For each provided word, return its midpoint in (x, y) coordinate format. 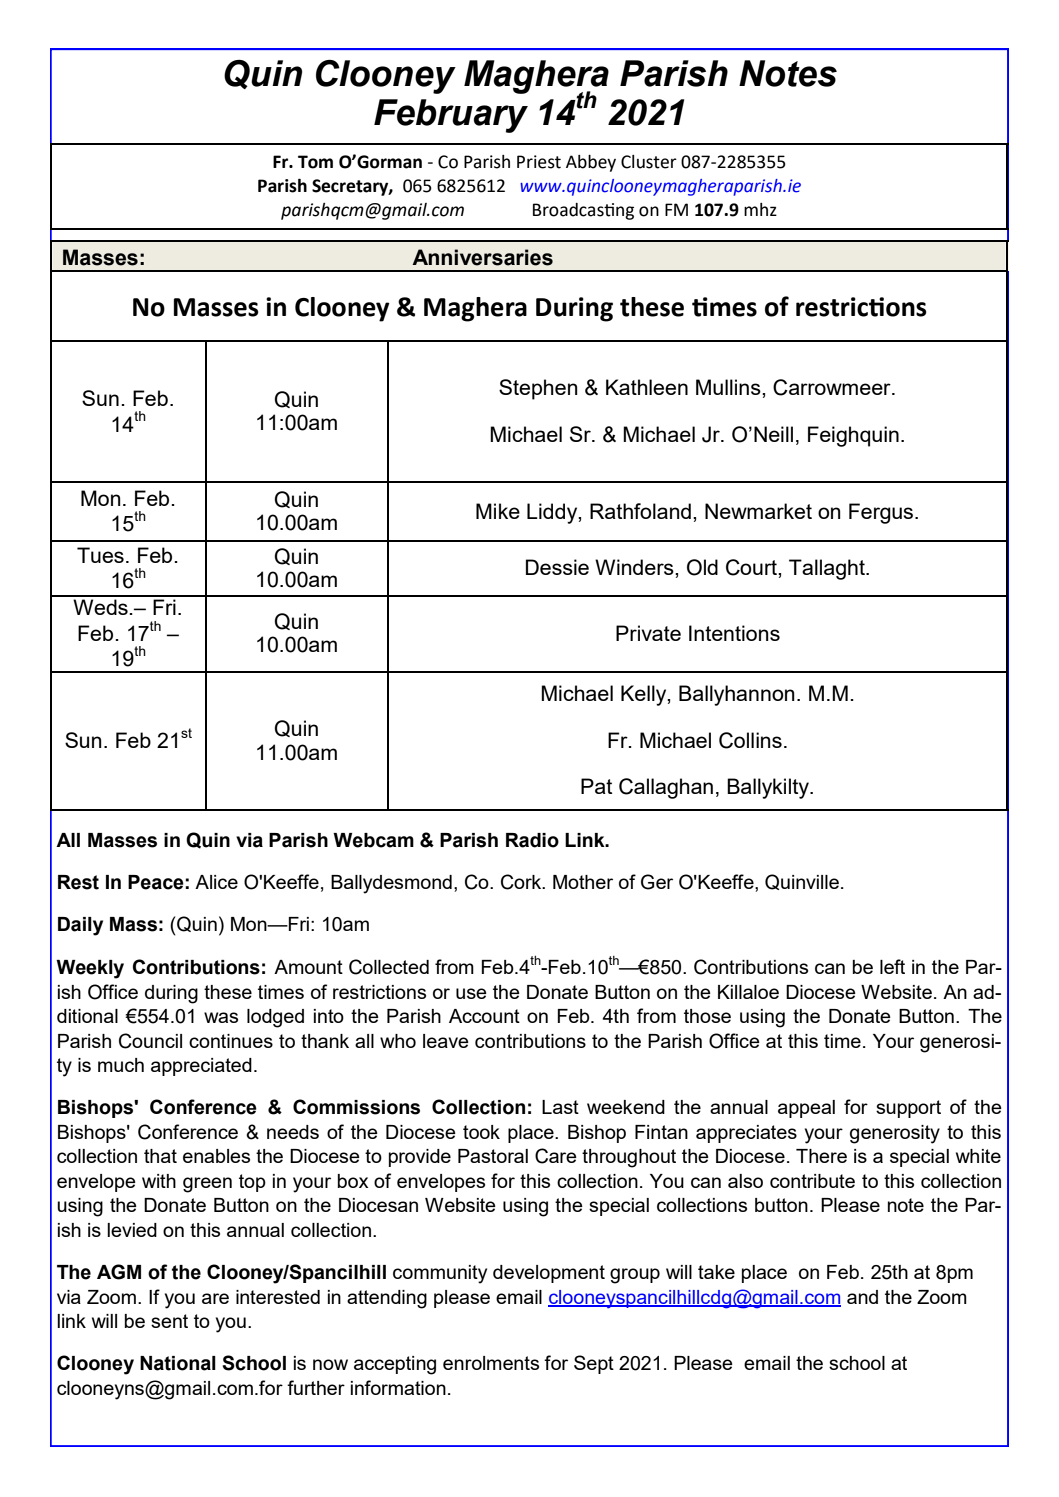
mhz (760, 209)
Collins (750, 740)
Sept (594, 1364)
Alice (216, 882)
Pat (596, 786)
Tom (315, 162)
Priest (539, 162)
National (178, 1363)
